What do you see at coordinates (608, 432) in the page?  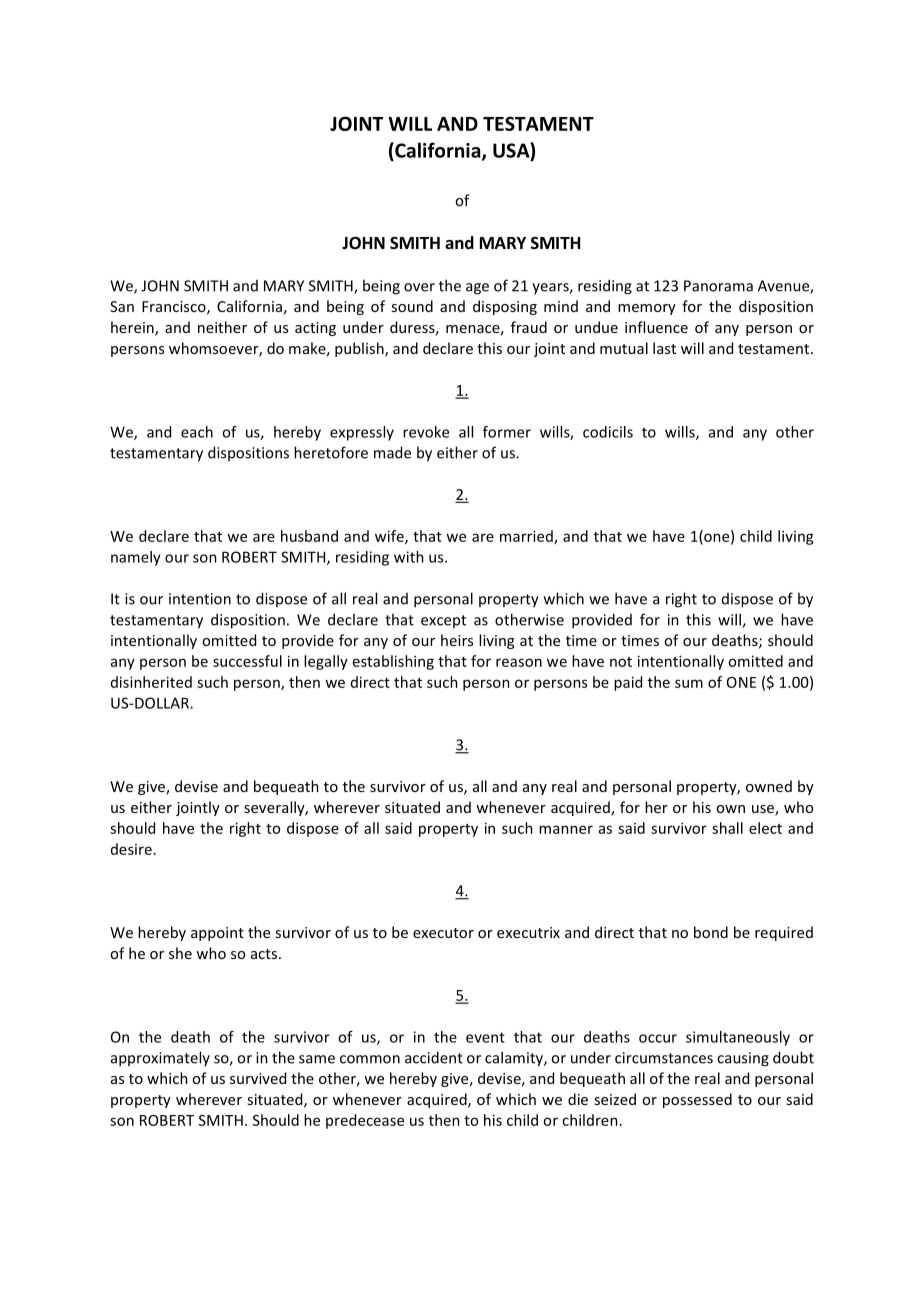 I see `codicils` at bounding box center [608, 432].
